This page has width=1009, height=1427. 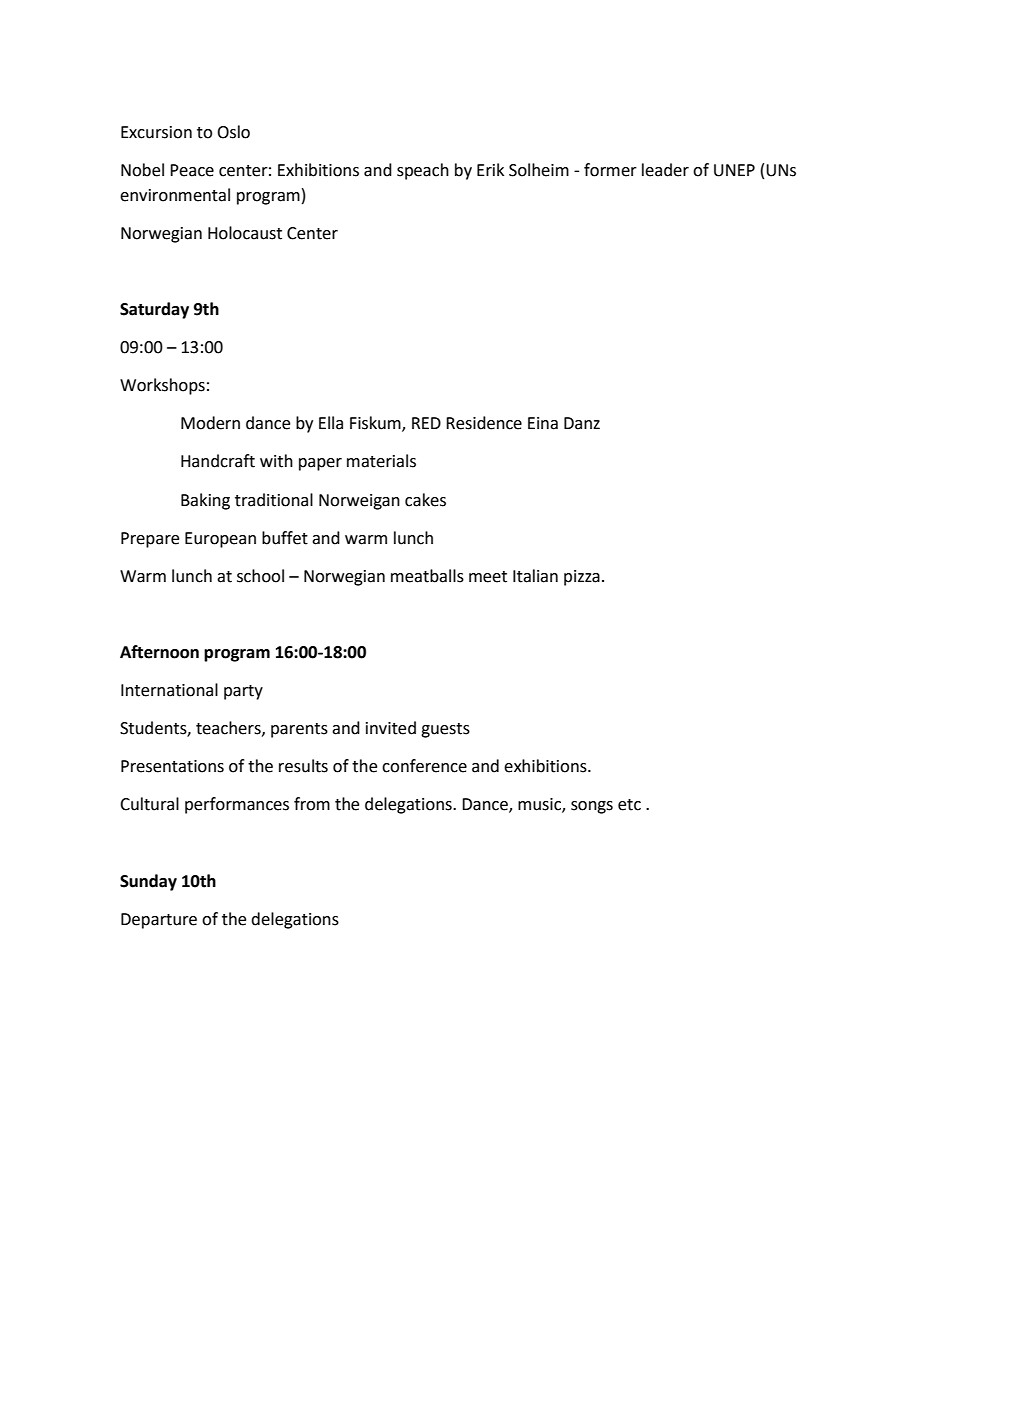 I want to click on speach, so click(x=423, y=171).
